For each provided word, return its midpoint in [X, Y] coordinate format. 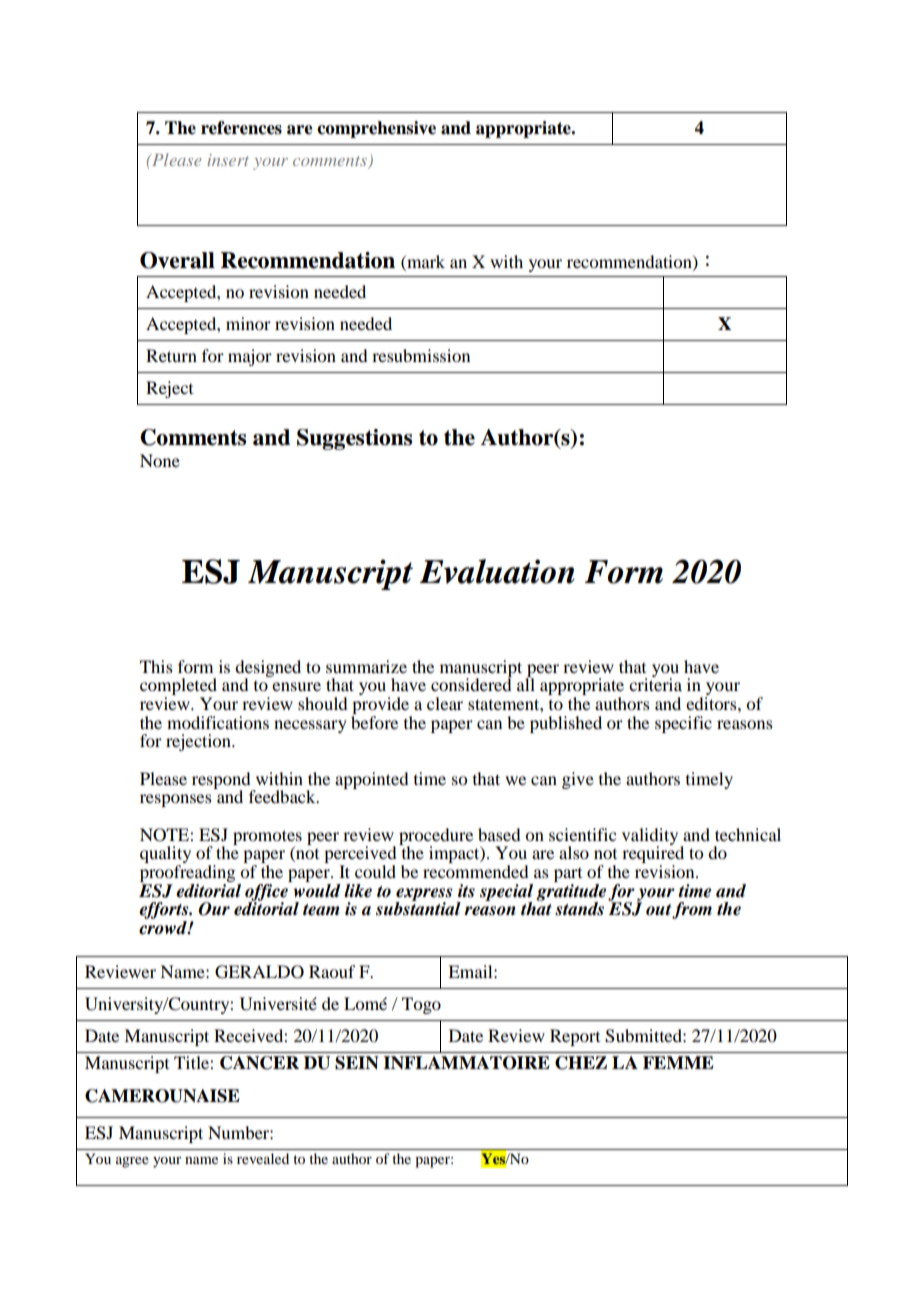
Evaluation [497, 571]
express [423, 895]
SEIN [357, 1063]
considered [471, 683]
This [156, 666]
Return [171, 355]
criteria [655, 683]
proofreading [187, 873]
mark [425, 261]
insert [228, 160]
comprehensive [376, 129]
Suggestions [354, 439]
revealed [263, 1158]
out [660, 911]
